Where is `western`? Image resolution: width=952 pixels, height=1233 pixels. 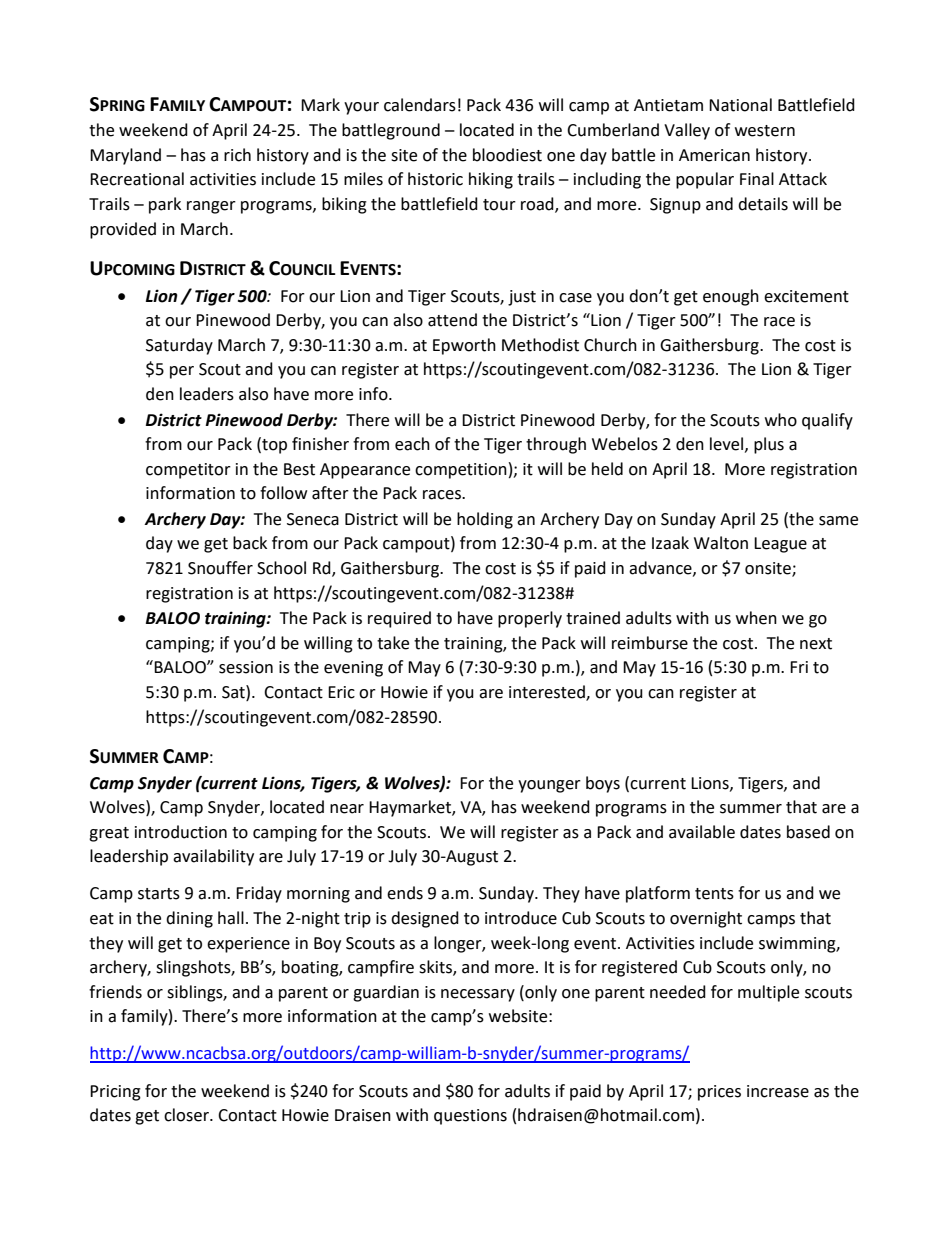
western is located at coordinates (765, 131).
